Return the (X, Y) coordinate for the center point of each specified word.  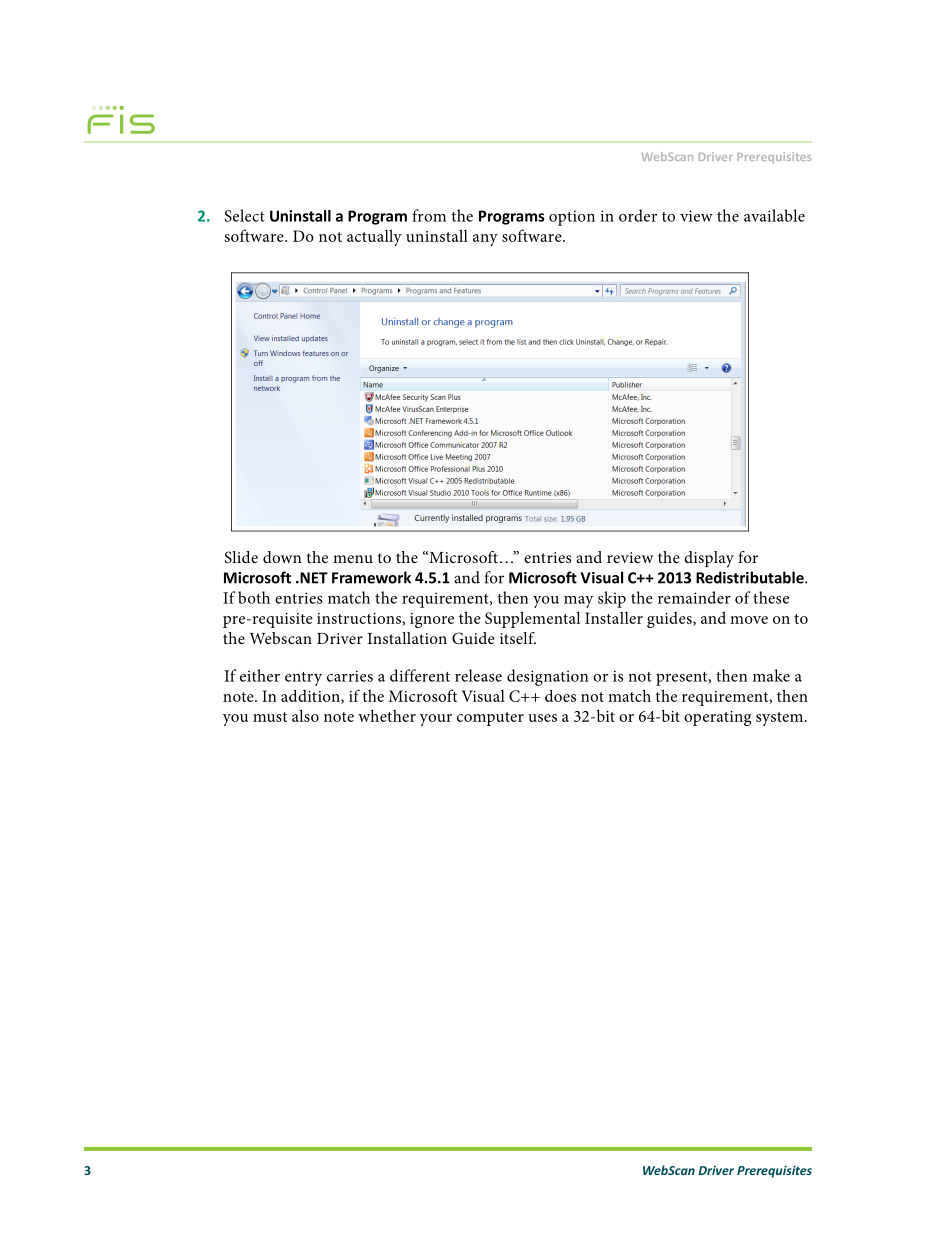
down (282, 557)
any (485, 240)
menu (353, 559)
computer (490, 719)
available (774, 215)
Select (245, 215)
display (709, 559)
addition (311, 696)
